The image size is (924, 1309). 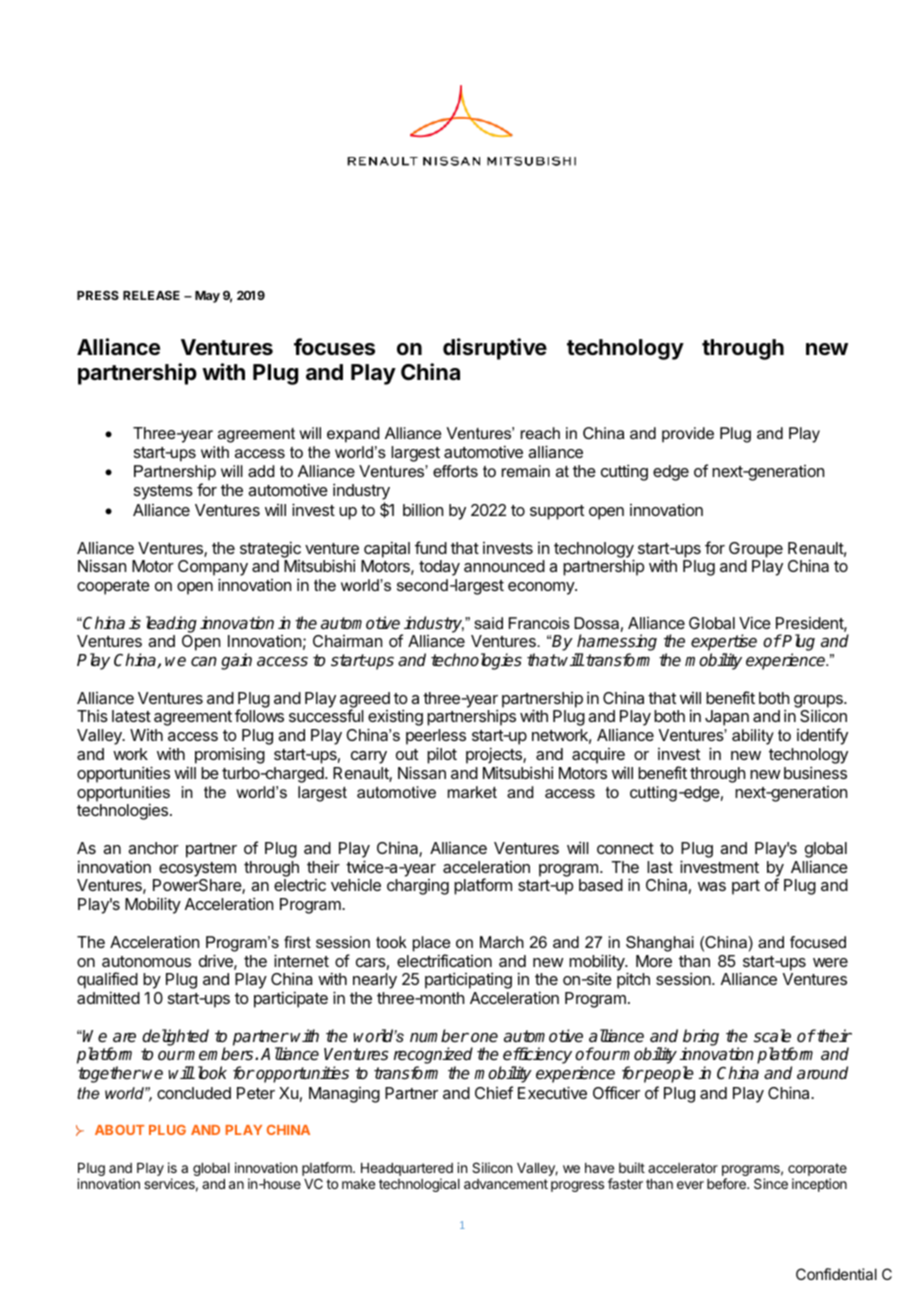 I want to click on disruptive, so click(x=495, y=349).
